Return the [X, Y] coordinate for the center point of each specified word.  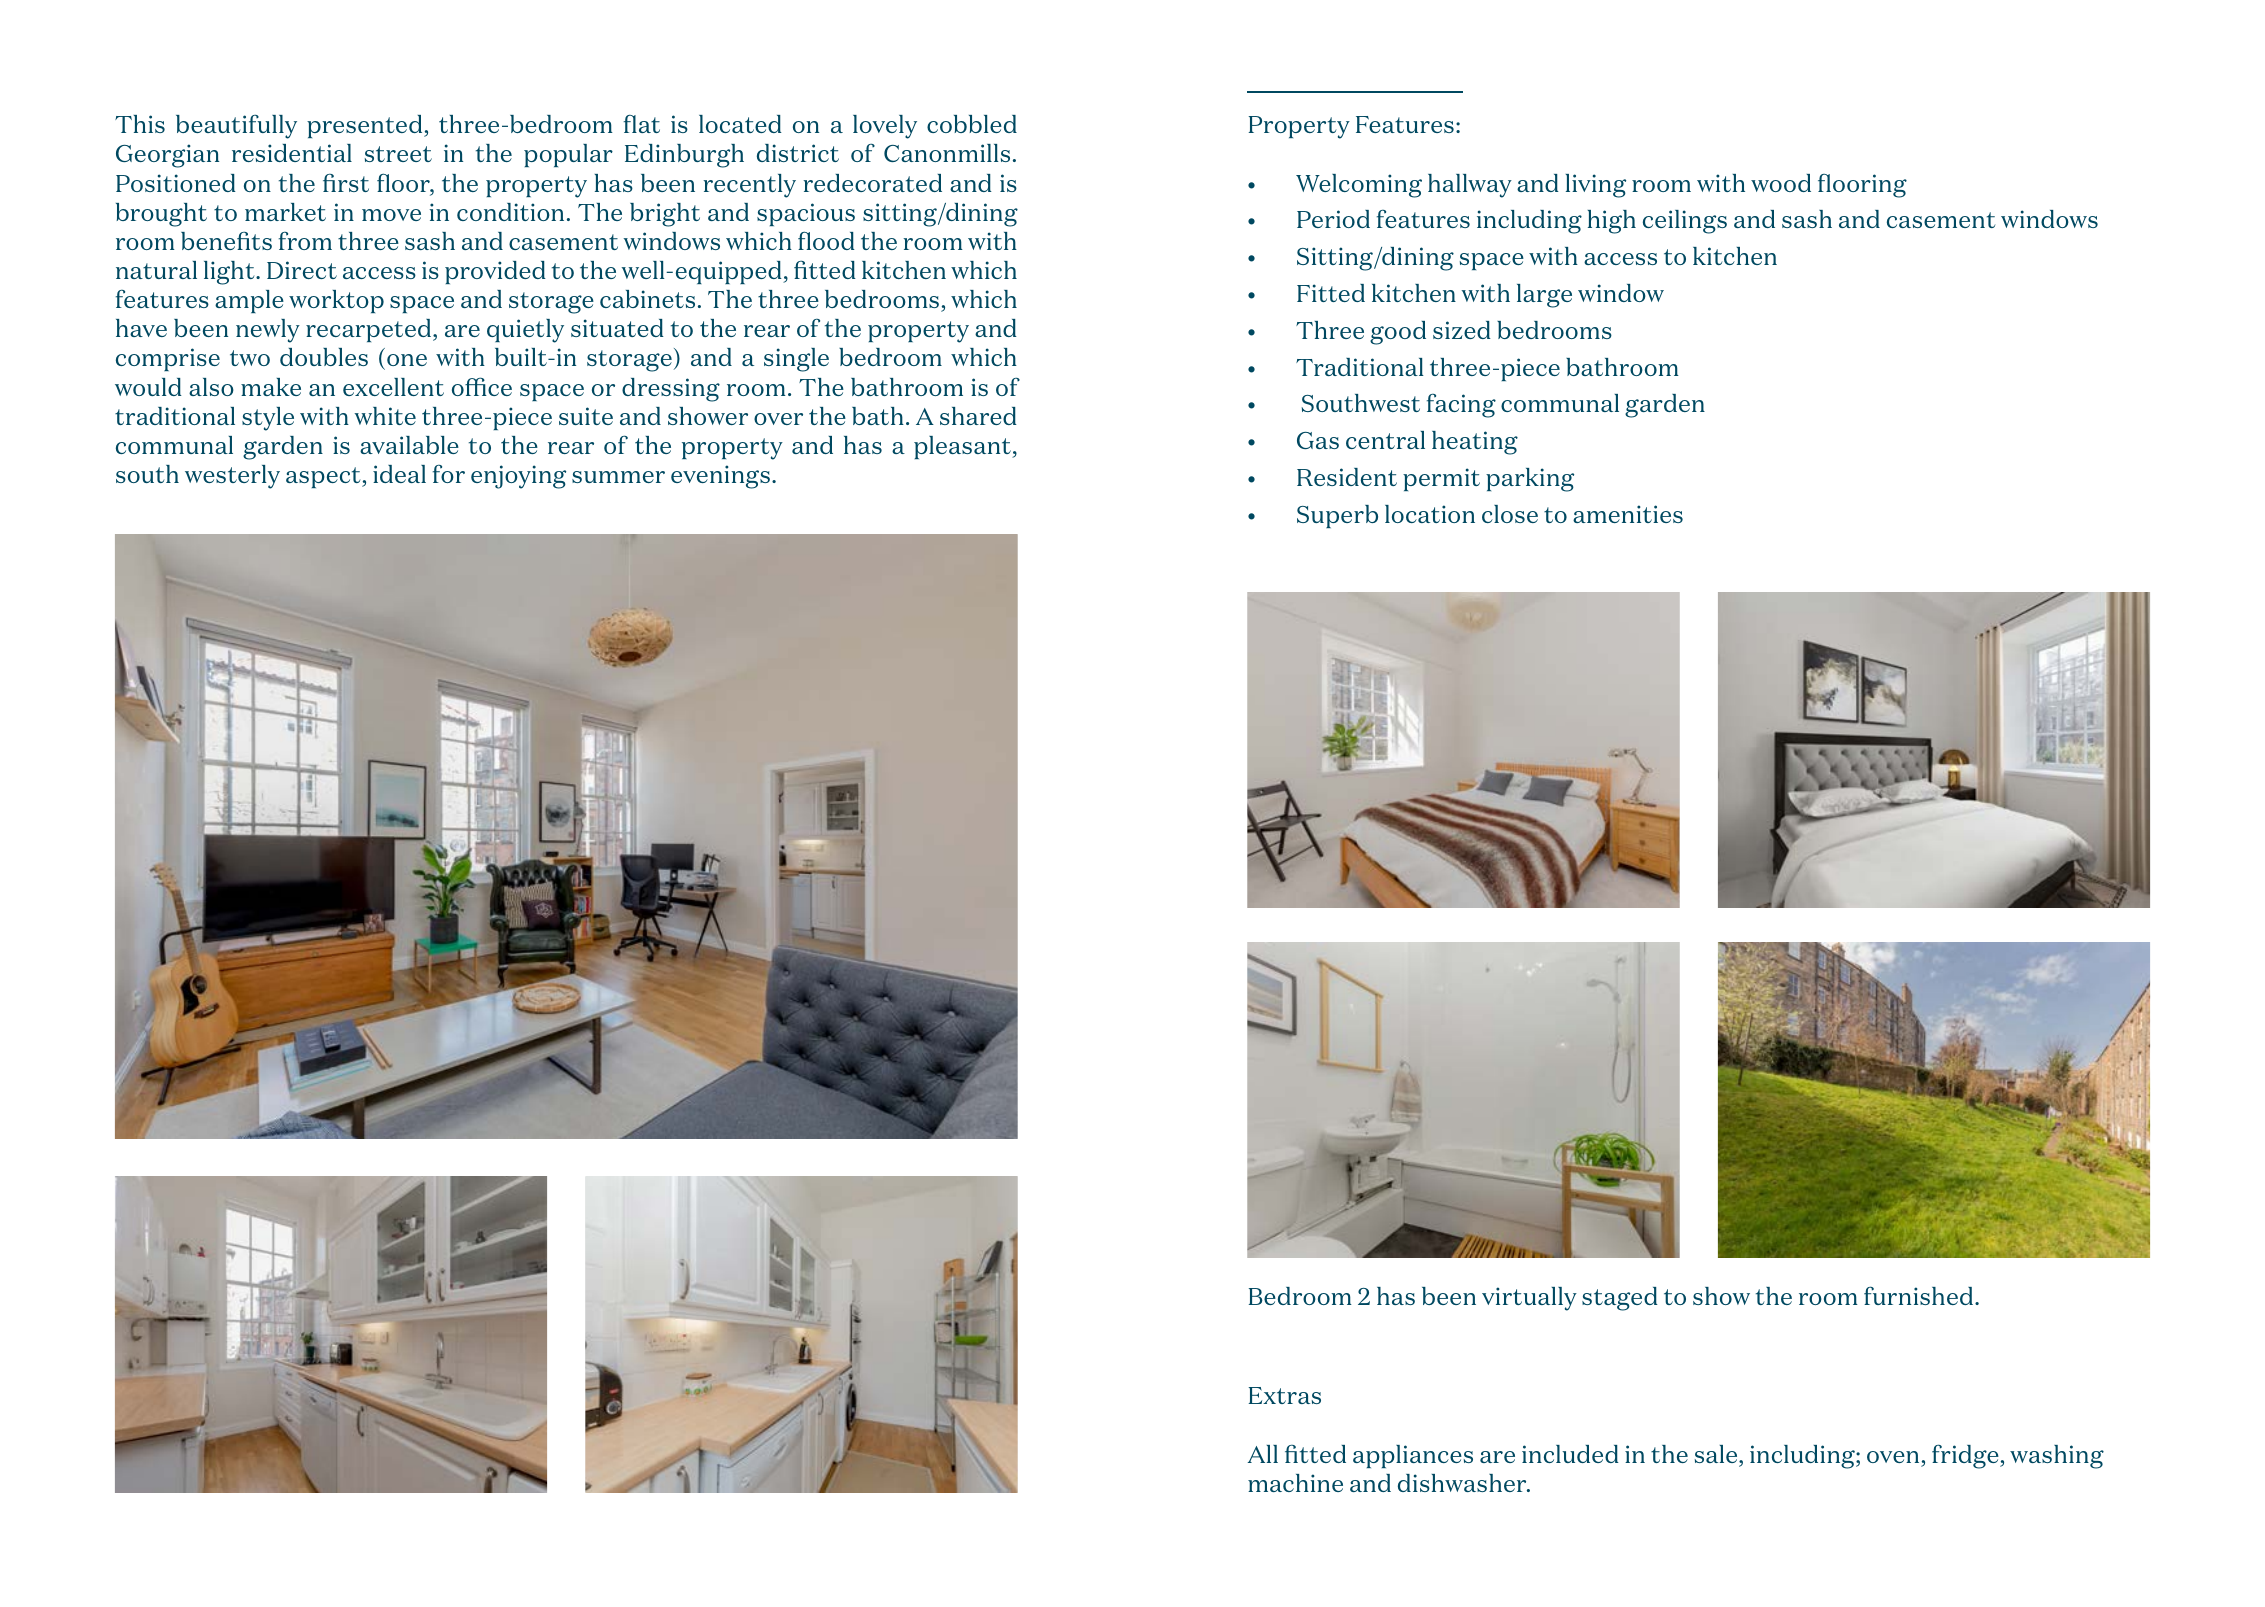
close [1510, 514]
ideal [399, 474]
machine [1295, 1483]
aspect [324, 477]
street [398, 154]
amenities [1628, 514]
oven [1893, 1457]
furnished [1920, 1295]
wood [1781, 183]
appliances [1413, 1456]
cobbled [972, 124]
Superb [1337, 516]
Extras [1285, 1395]
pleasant [963, 447]
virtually [1529, 1299]
